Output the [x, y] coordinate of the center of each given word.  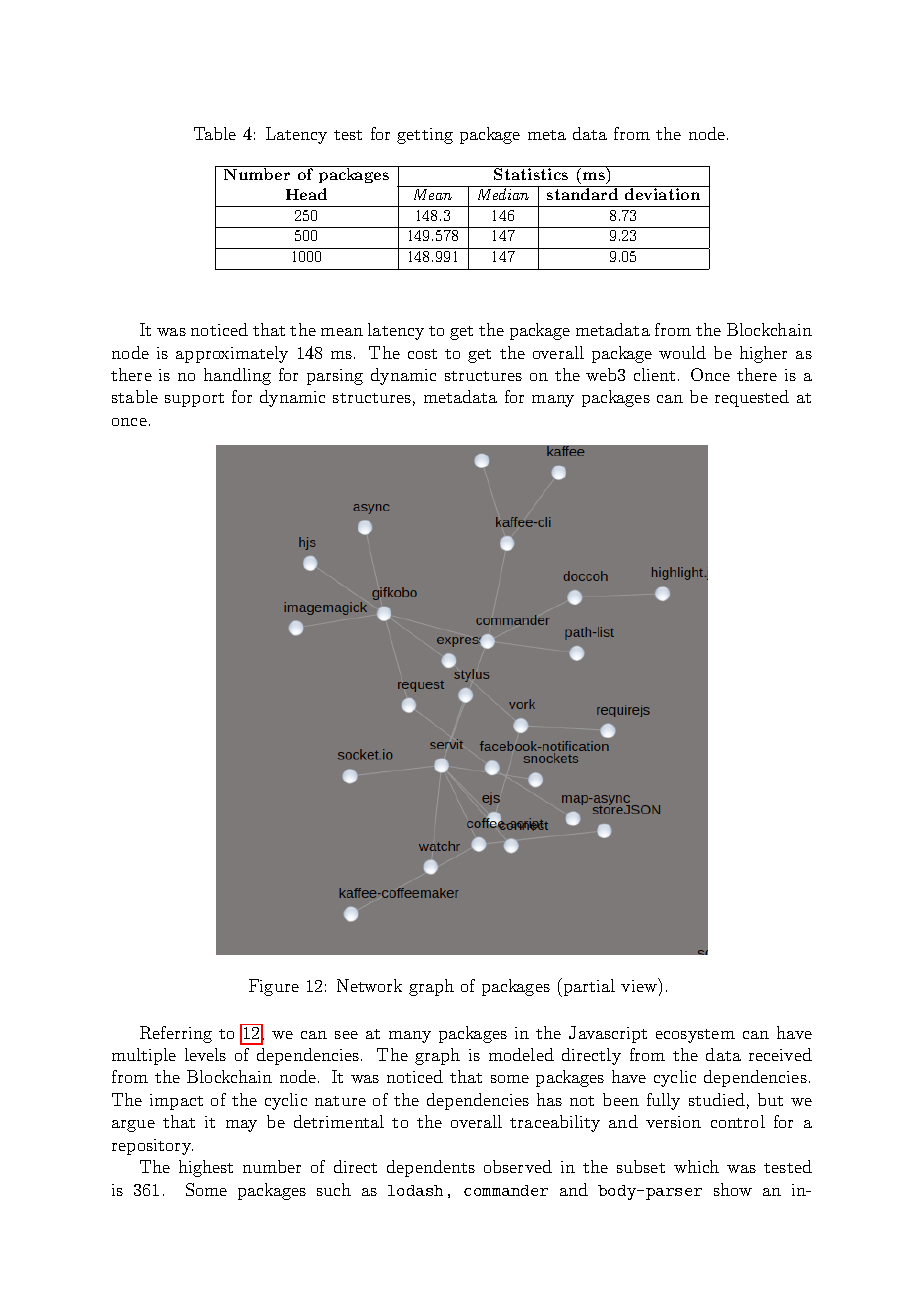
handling [237, 376]
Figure [274, 987]
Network [369, 985]
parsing [335, 377]
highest [206, 1168]
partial [588, 987]
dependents [431, 1168]
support [194, 400]
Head [306, 194]
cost [422, 354]
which [696, 1166]
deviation [662, 193]
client [654, 374]
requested [752, 398]
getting [425, 136]
